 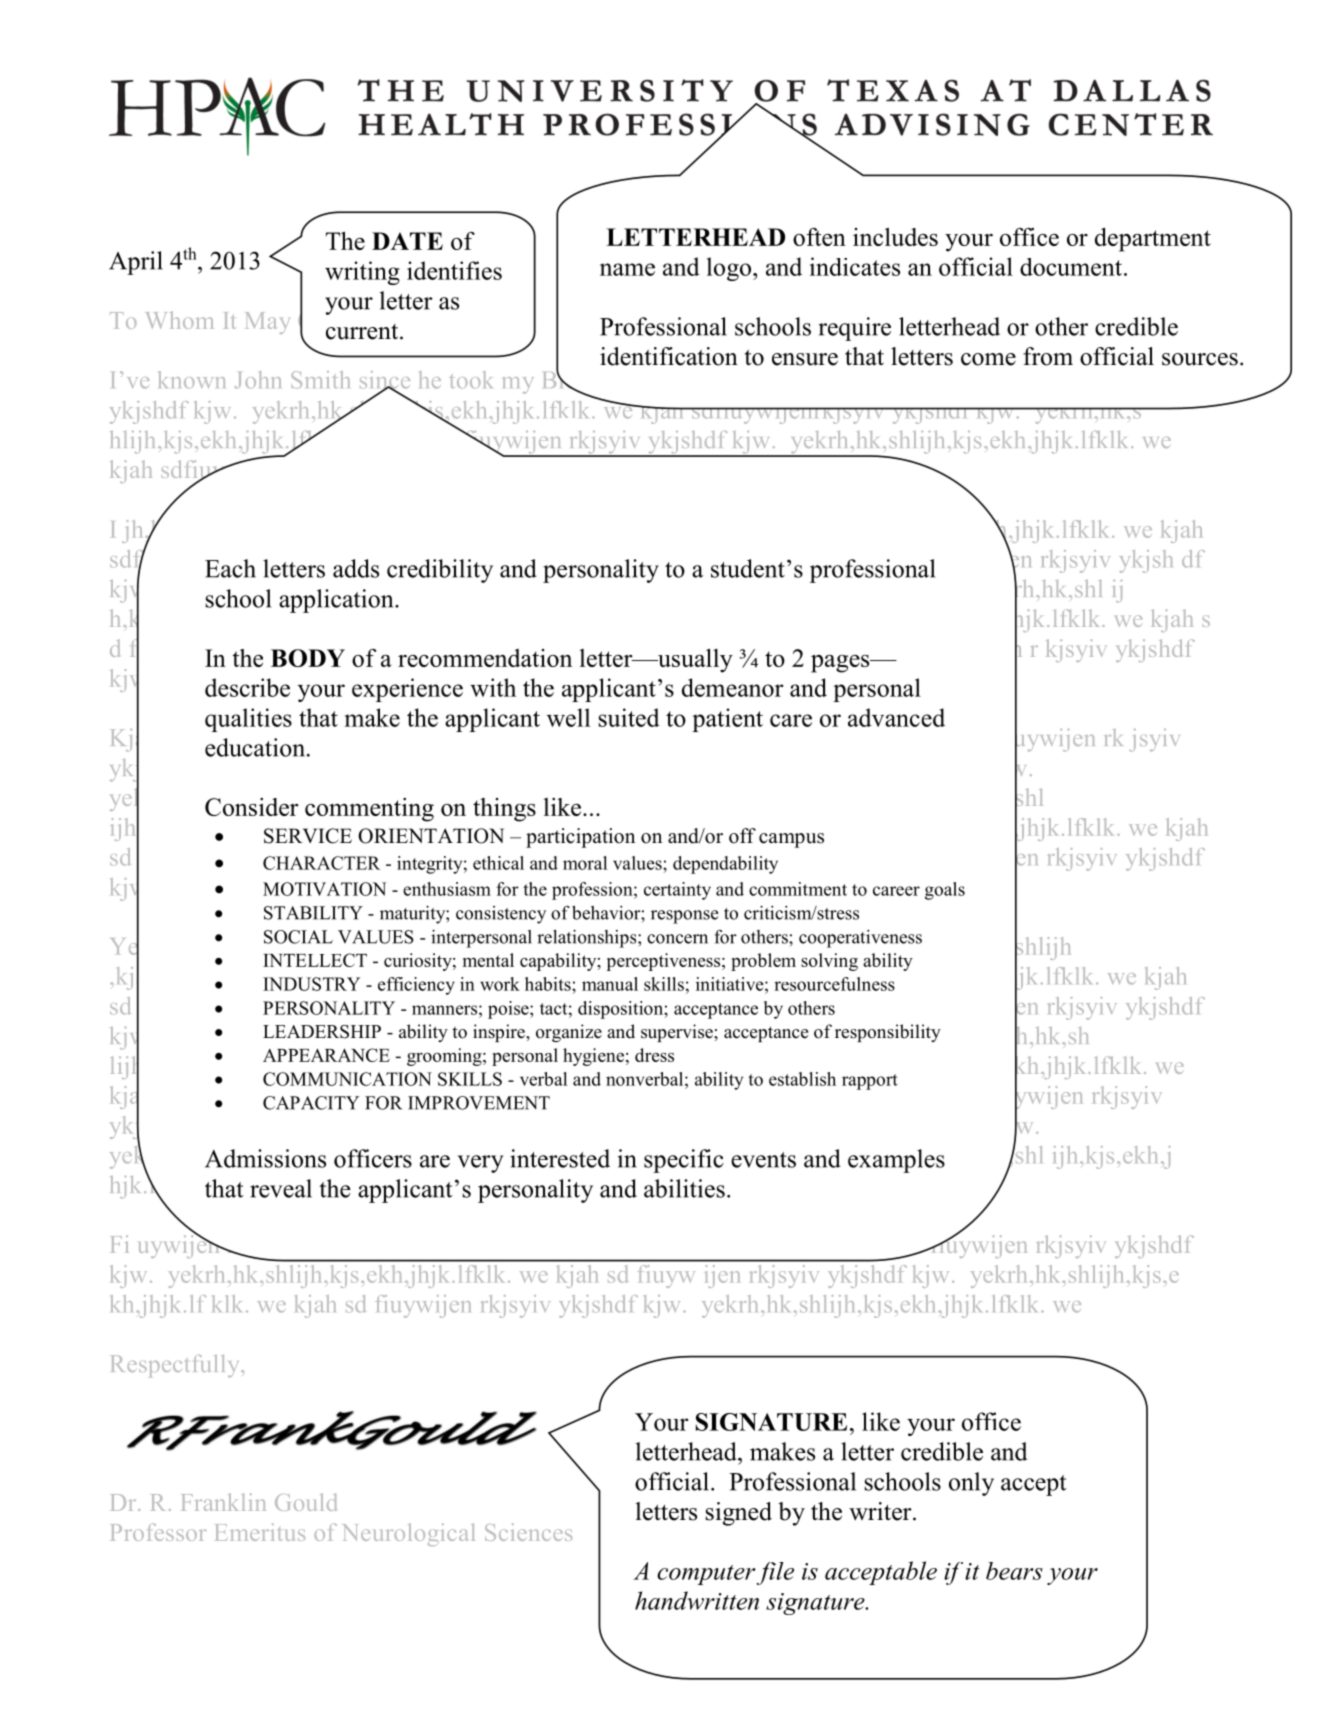 I want to click on suited, so click(x=629, y=717).
